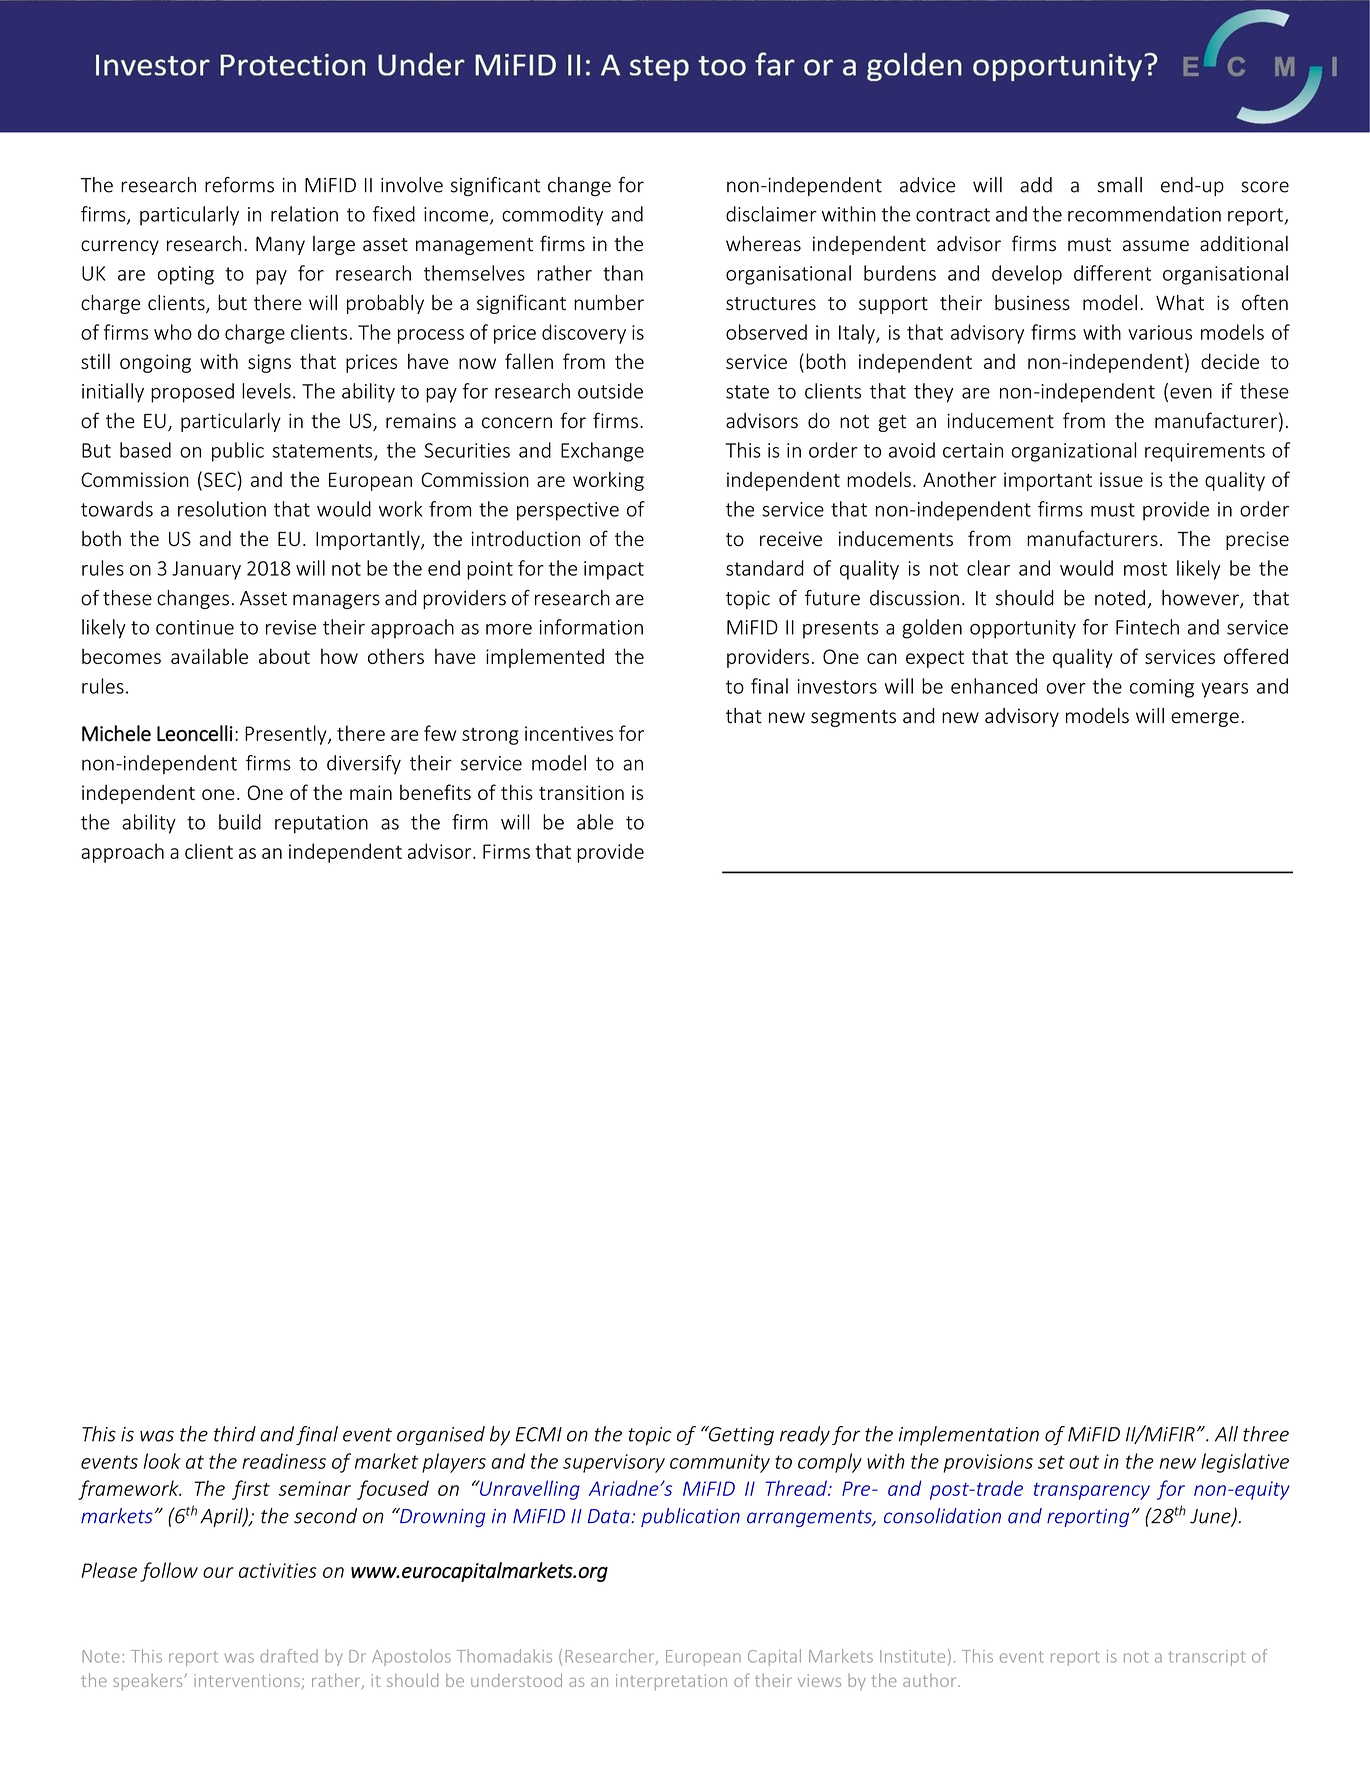 Image resolution: width=1370 pixels, height=1773 pixels. What do you see at coordinates (289, 1656) in the document?
I see `drafted` at bounding box center [289, 1656].
